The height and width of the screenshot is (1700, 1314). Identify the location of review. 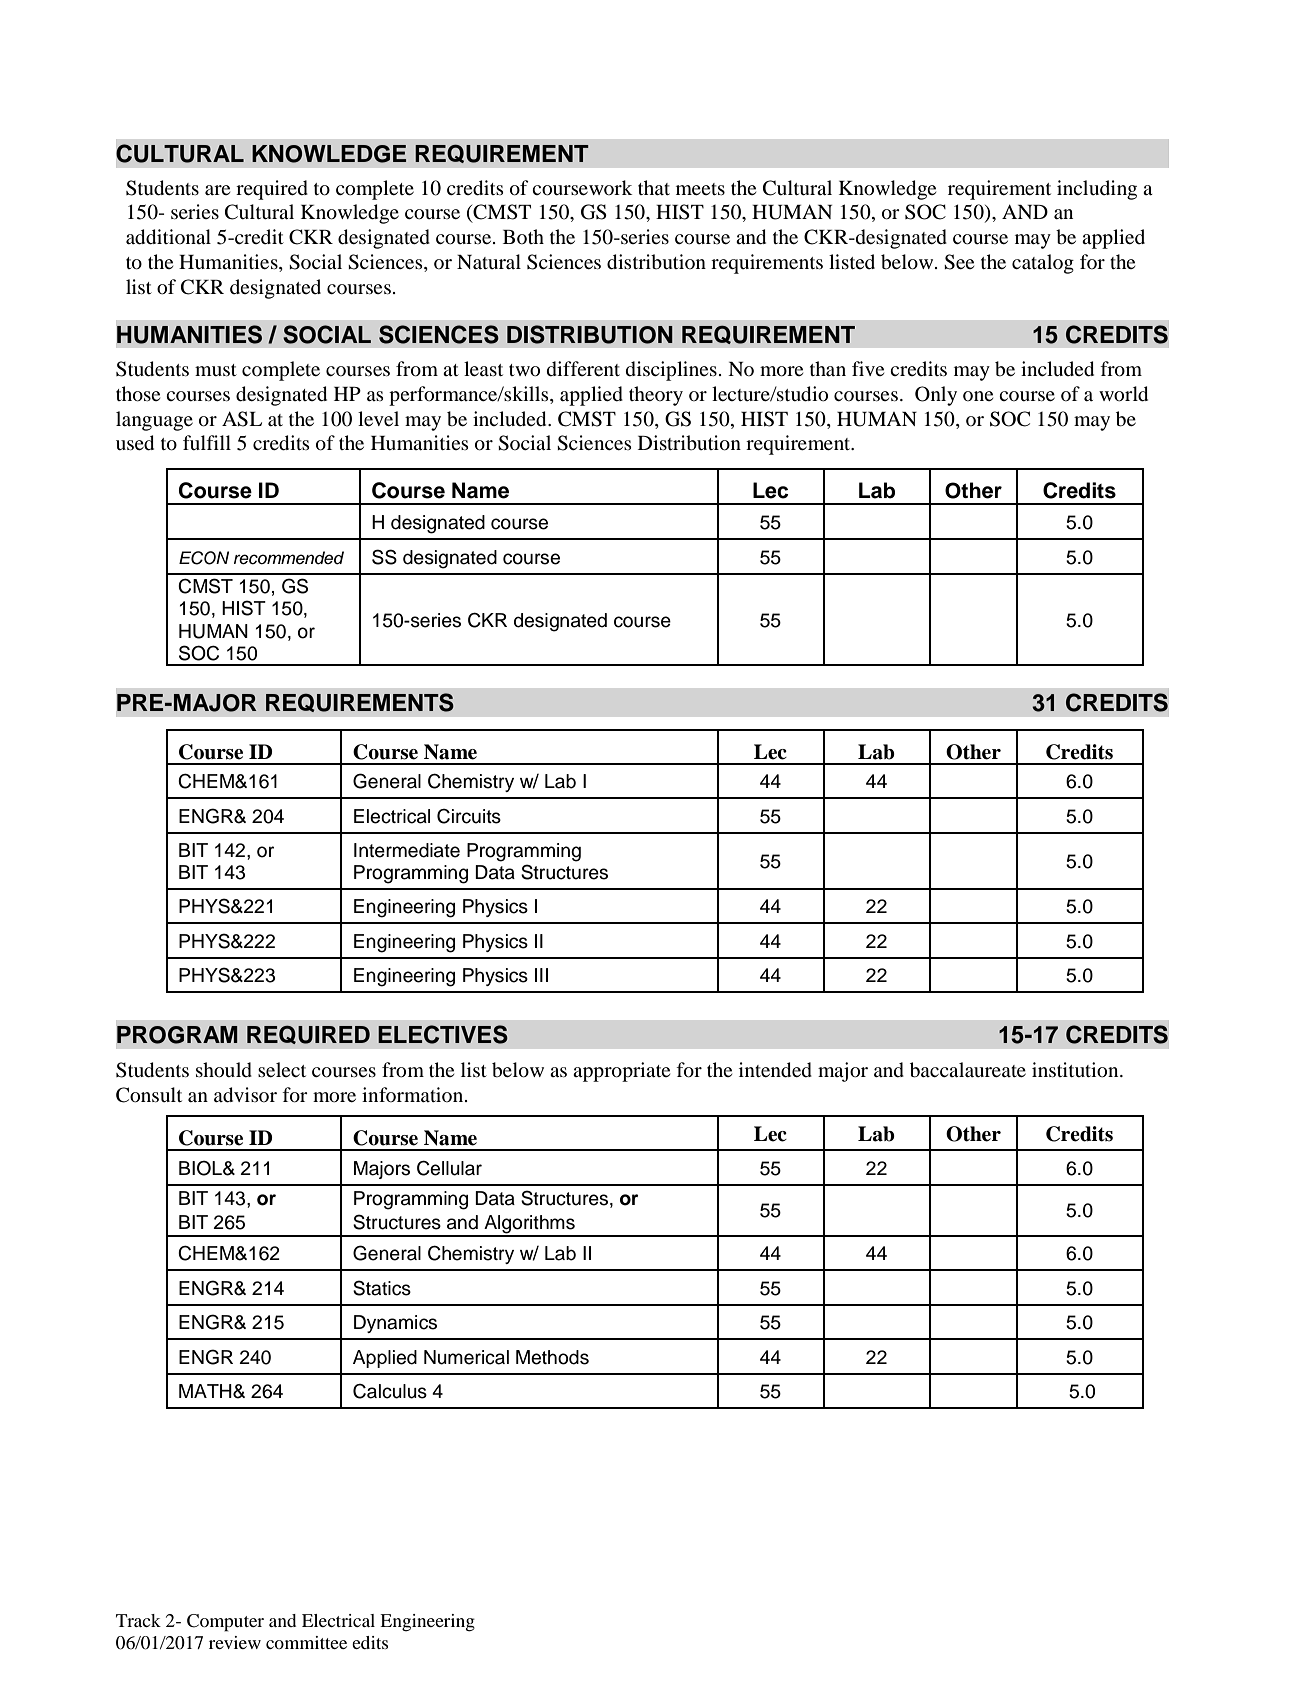
(235, 1642).
